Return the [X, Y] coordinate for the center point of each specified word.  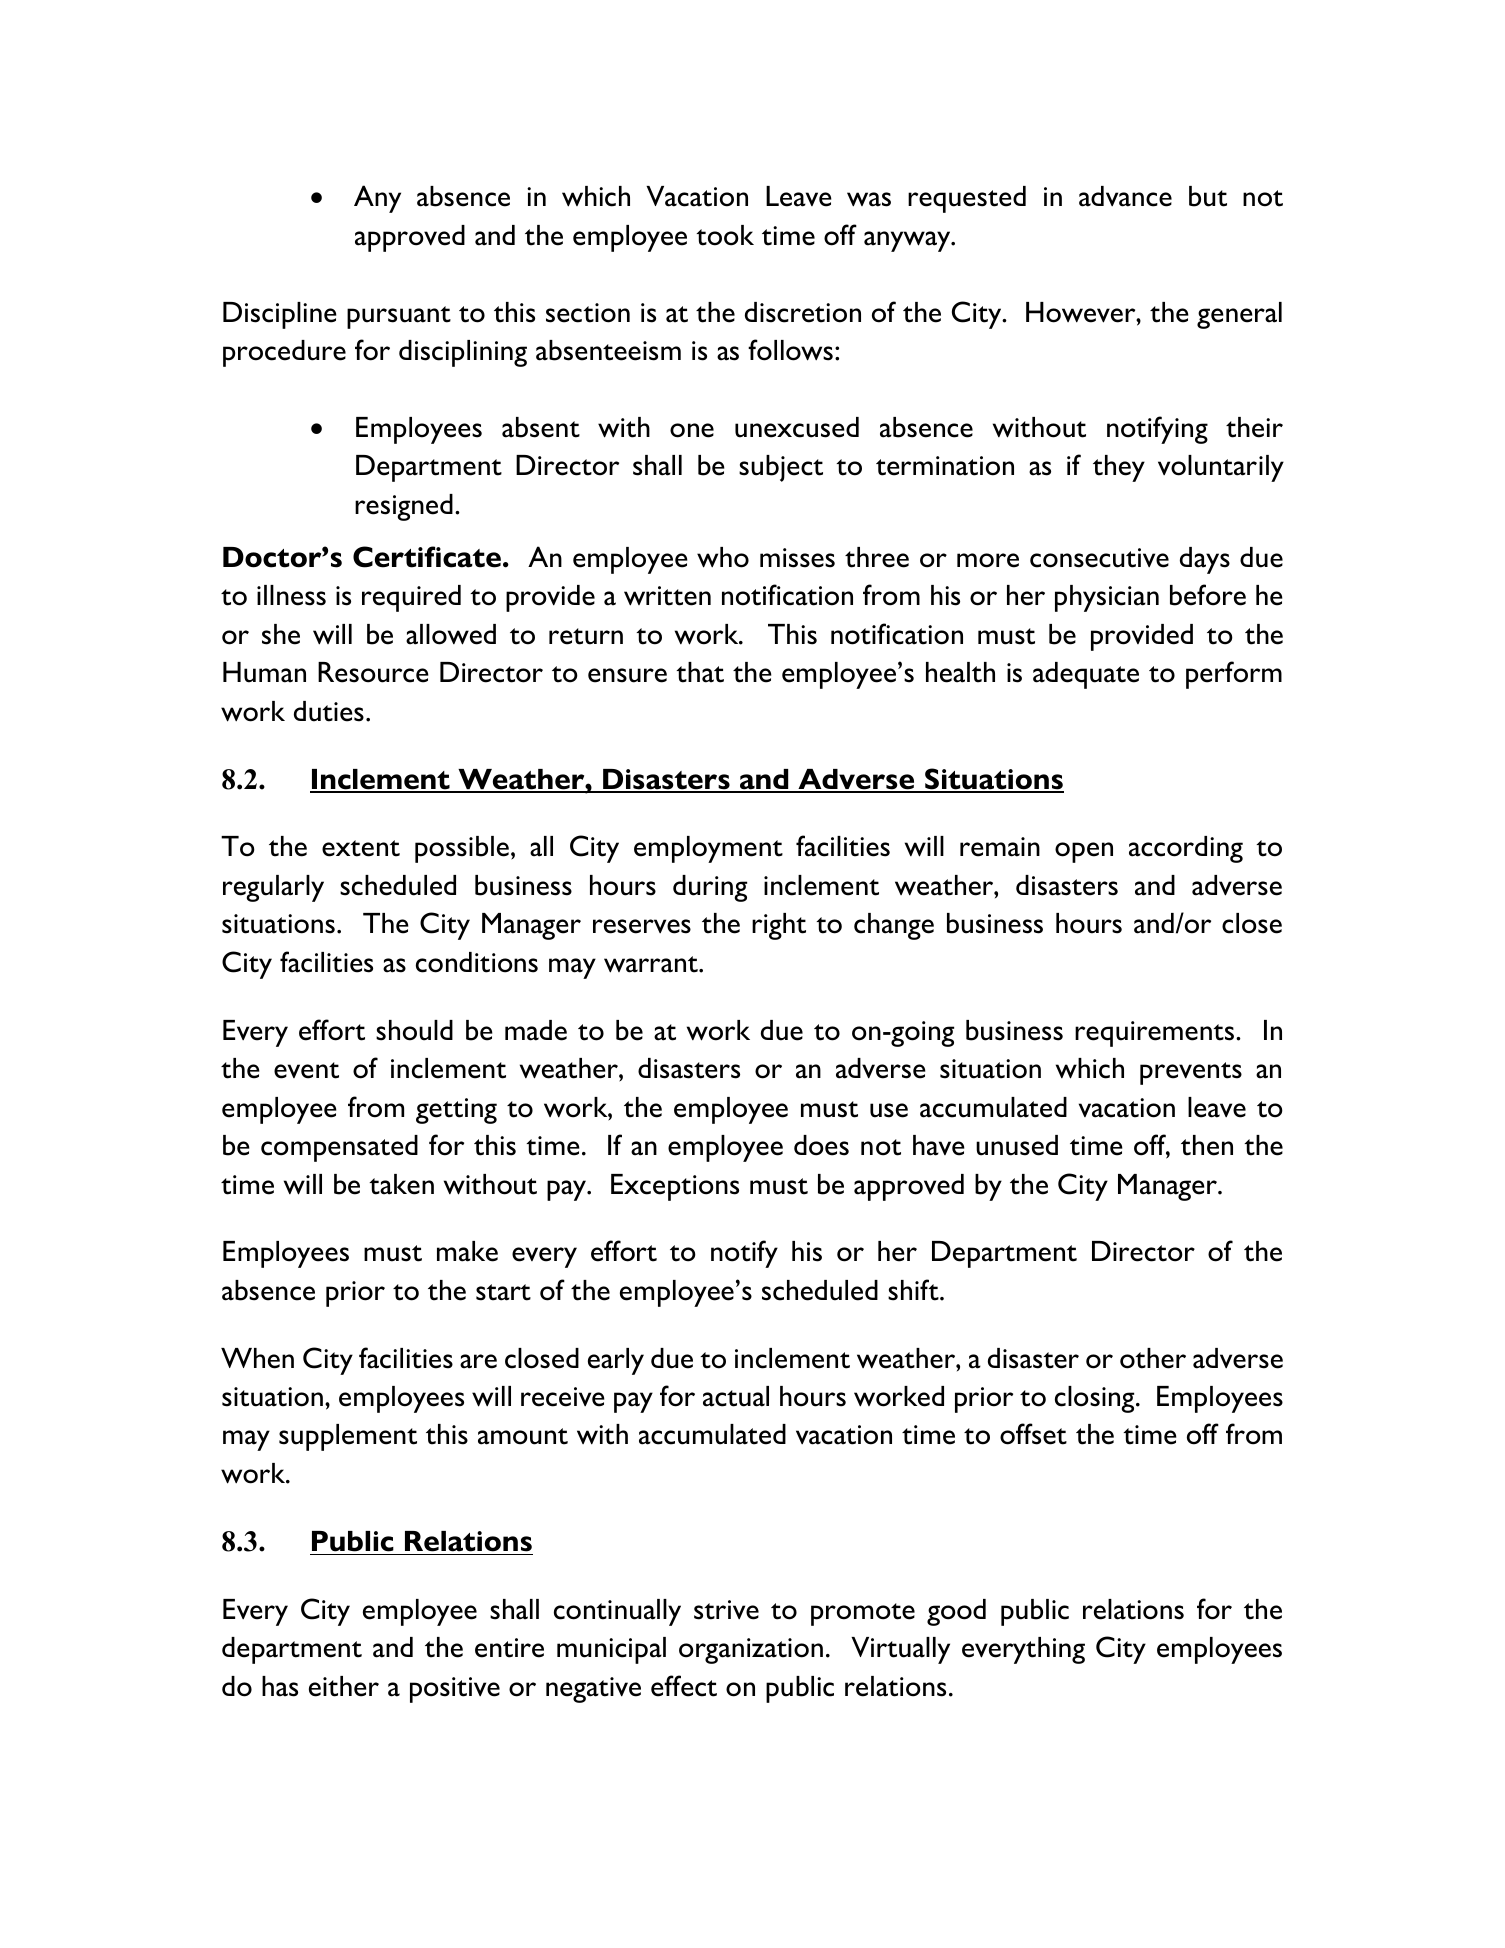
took [725, 235]
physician [1107, 598]
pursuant [399, 317]
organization [751, 1651]
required [411, 598]
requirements [1156, 1034]
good [956, 1612]
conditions [477, 962]
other [1153, 1358]
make [467, 1251]
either [344, 1686]
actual [736, 1396]
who [723, 557]
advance [1125, 196]
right [779, 926]
